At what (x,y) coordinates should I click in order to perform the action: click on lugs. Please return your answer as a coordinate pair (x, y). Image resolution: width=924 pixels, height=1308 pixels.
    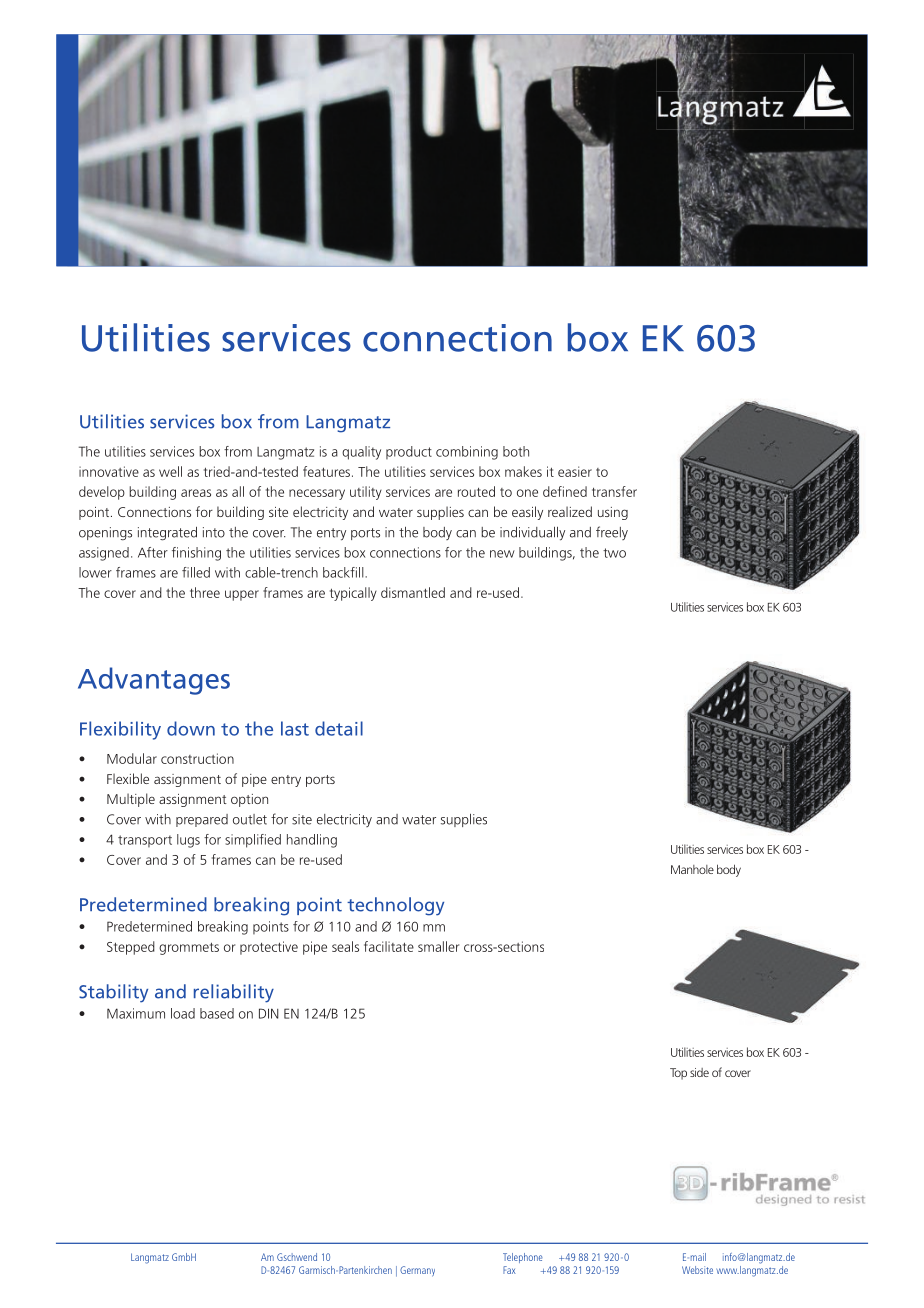
    Looking at the image, I should click on (188, 841).
